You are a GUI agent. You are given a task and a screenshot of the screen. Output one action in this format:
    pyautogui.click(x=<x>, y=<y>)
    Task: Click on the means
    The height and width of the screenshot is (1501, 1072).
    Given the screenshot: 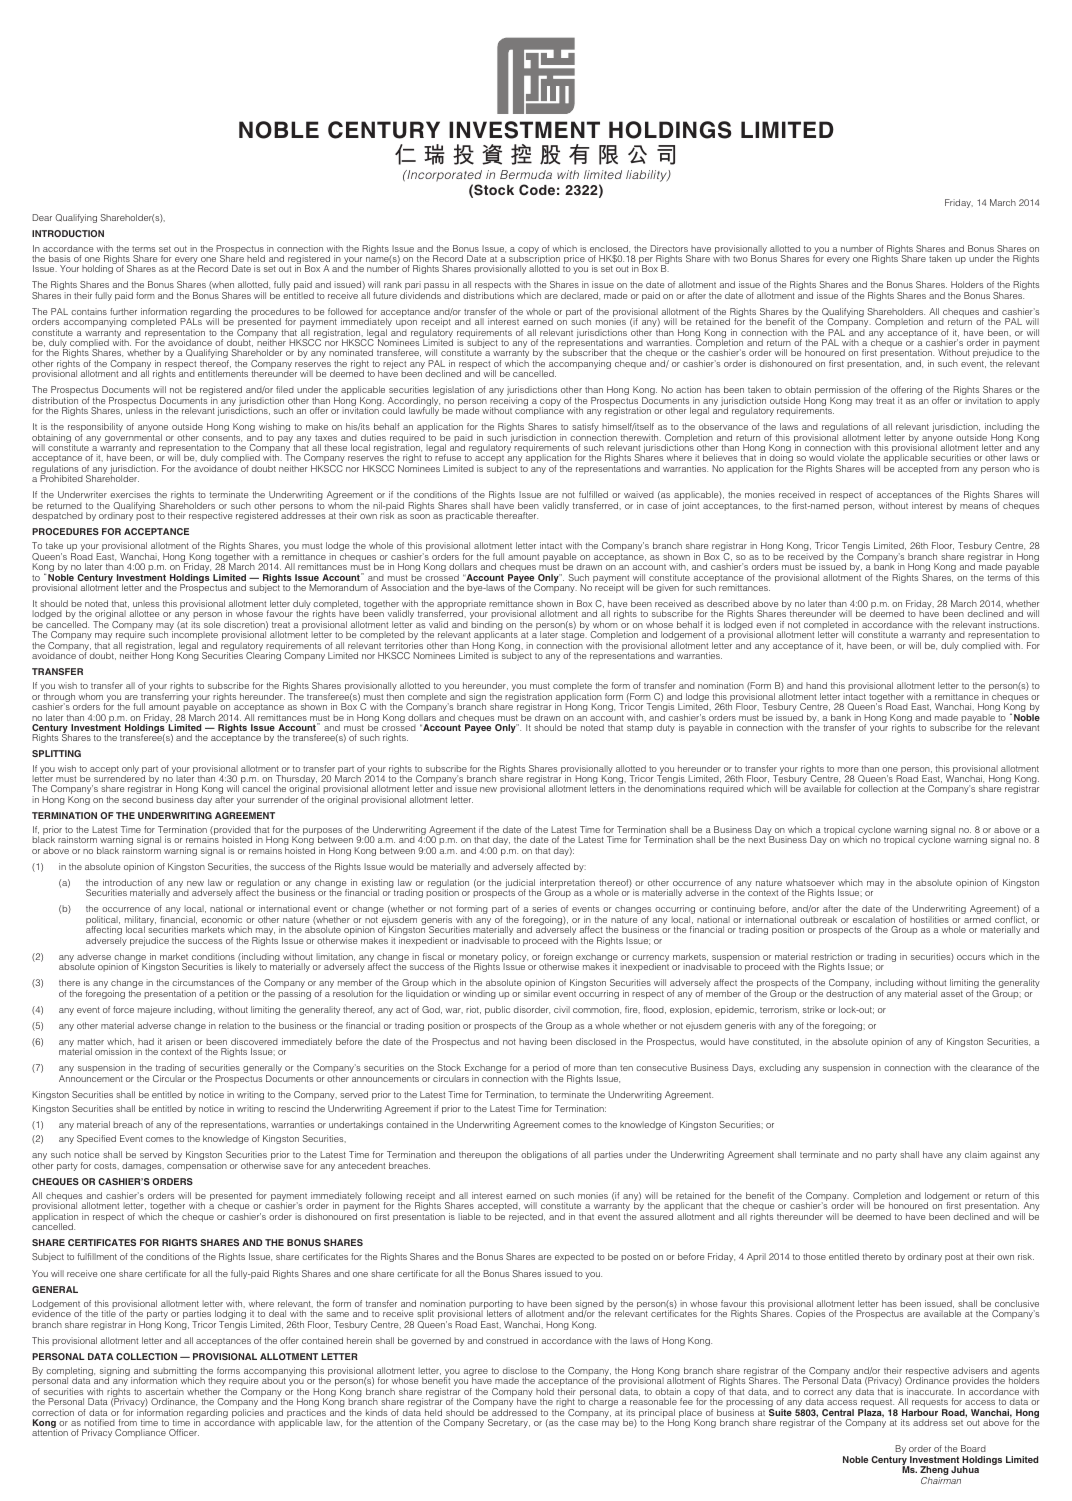 What is the action you would take?
    pyautogui.click(x=974, y=506)
